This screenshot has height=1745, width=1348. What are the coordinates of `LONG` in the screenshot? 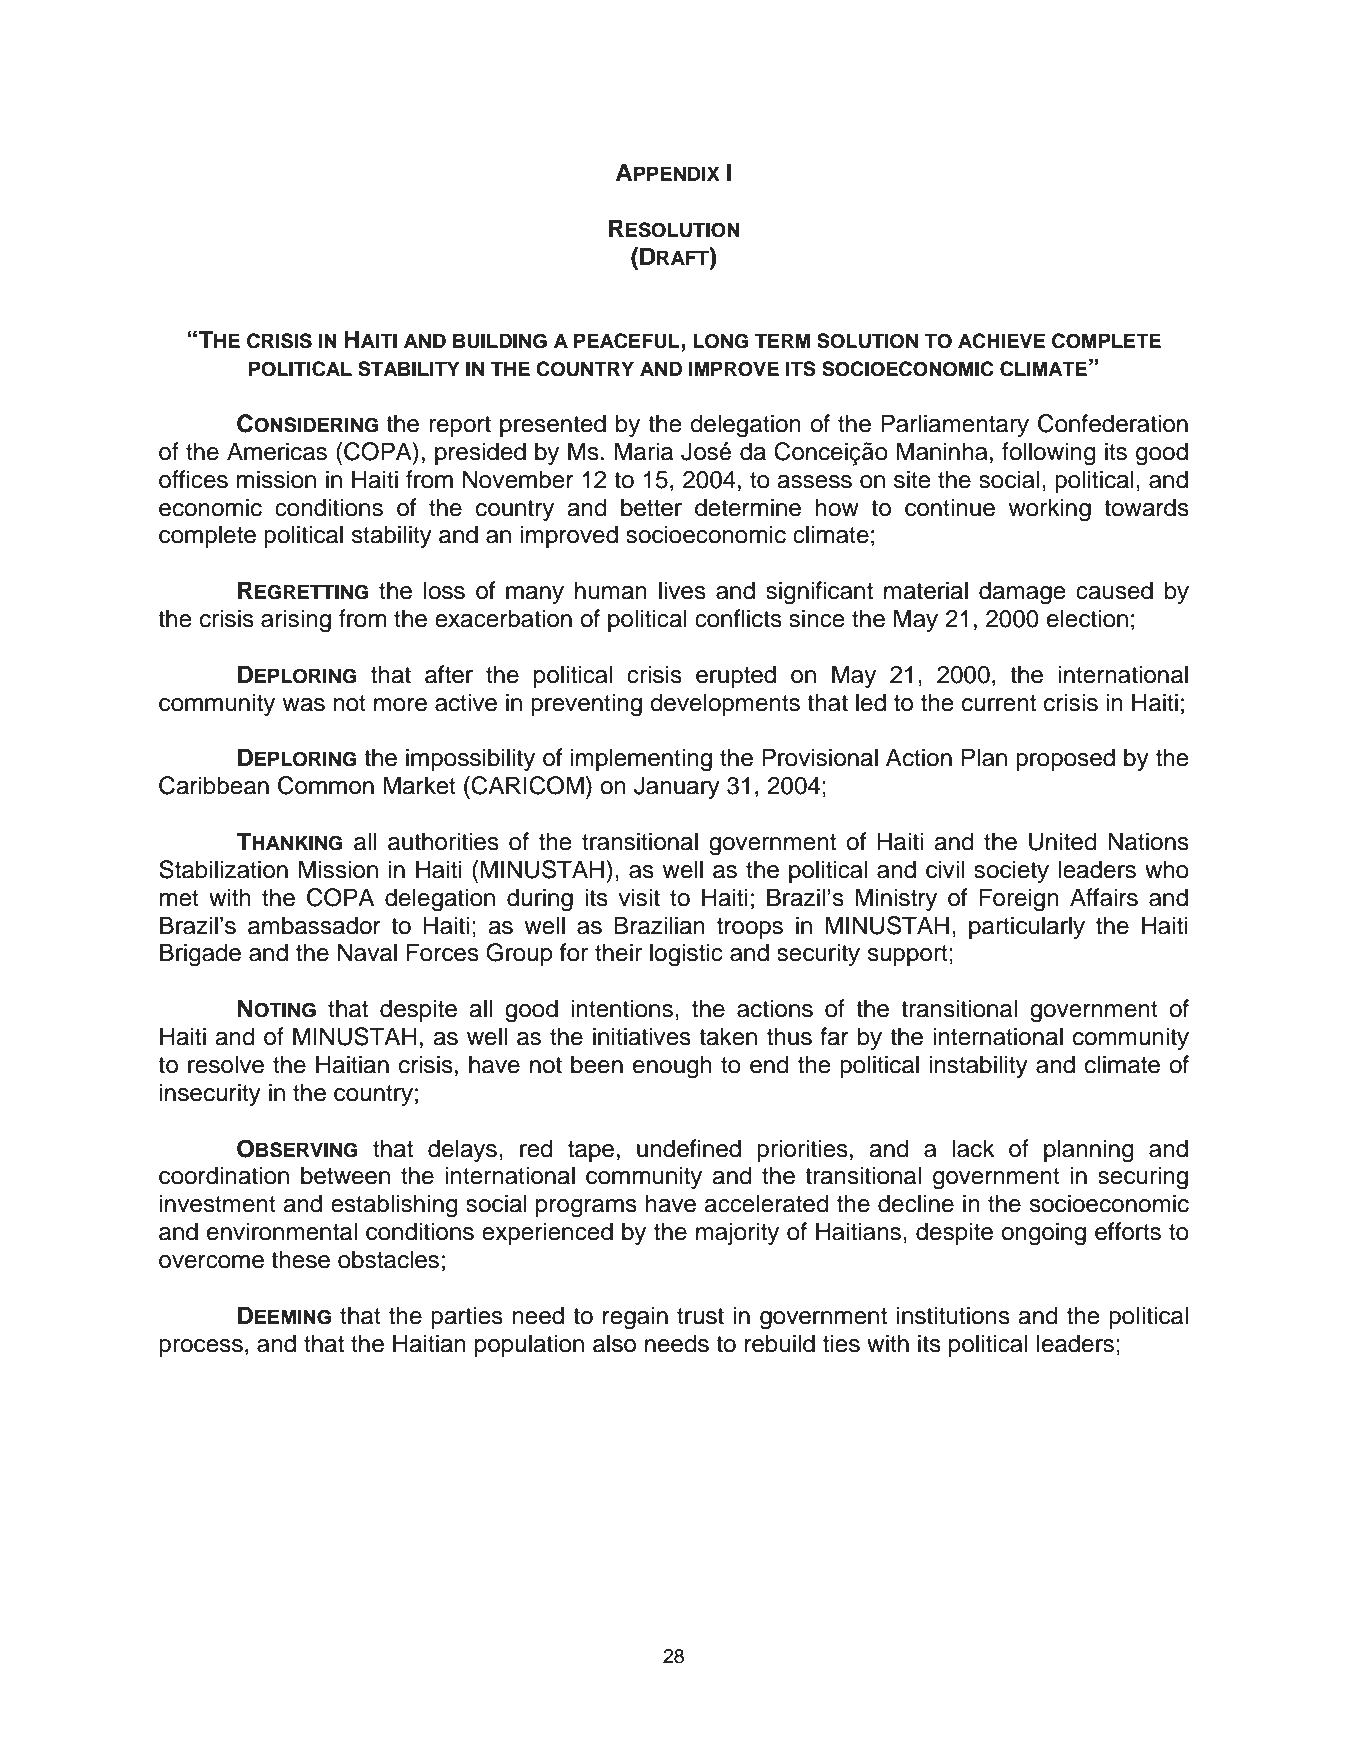 It's located at (721, 341).
